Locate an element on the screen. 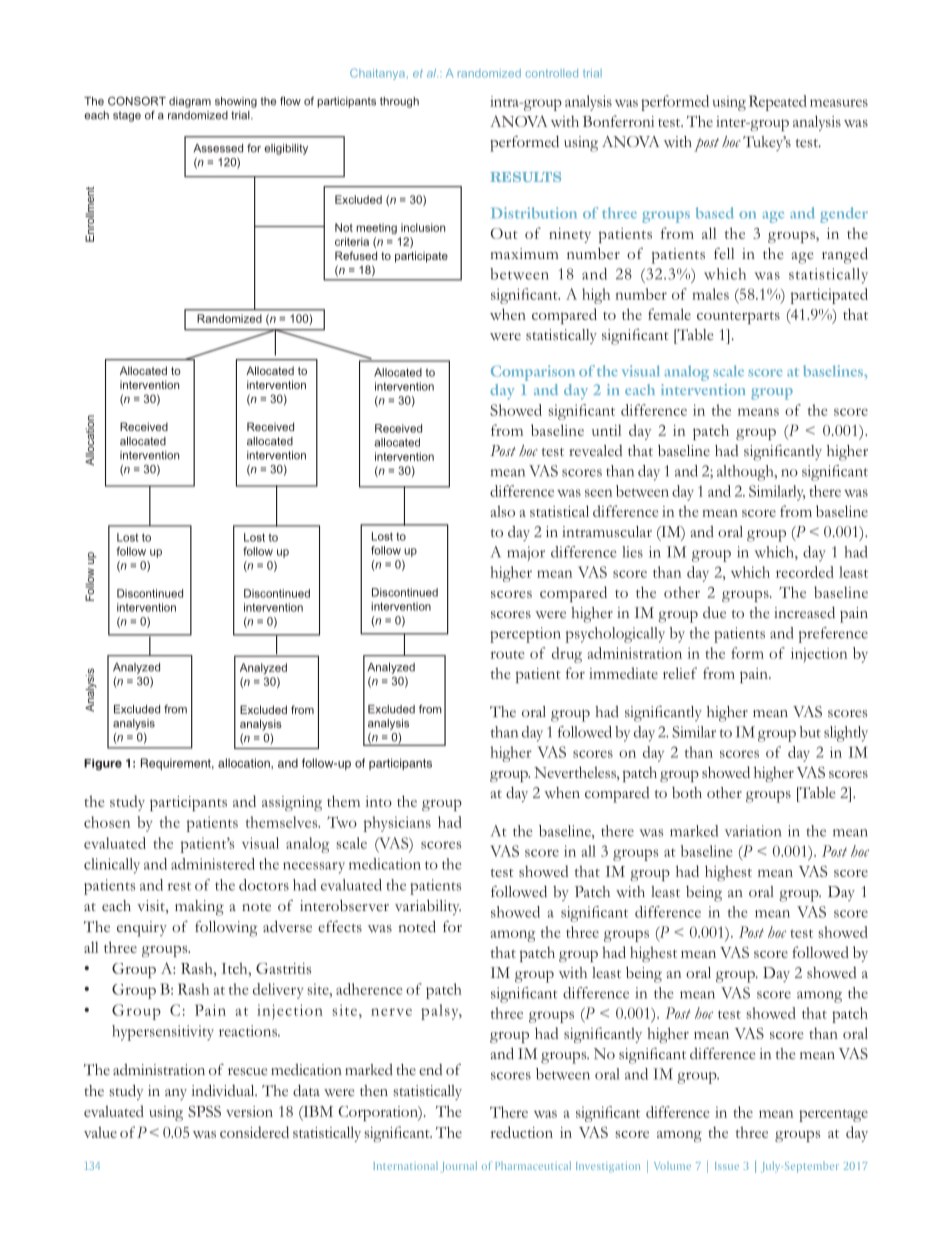  diagram is located at coordinates (190, 102).
